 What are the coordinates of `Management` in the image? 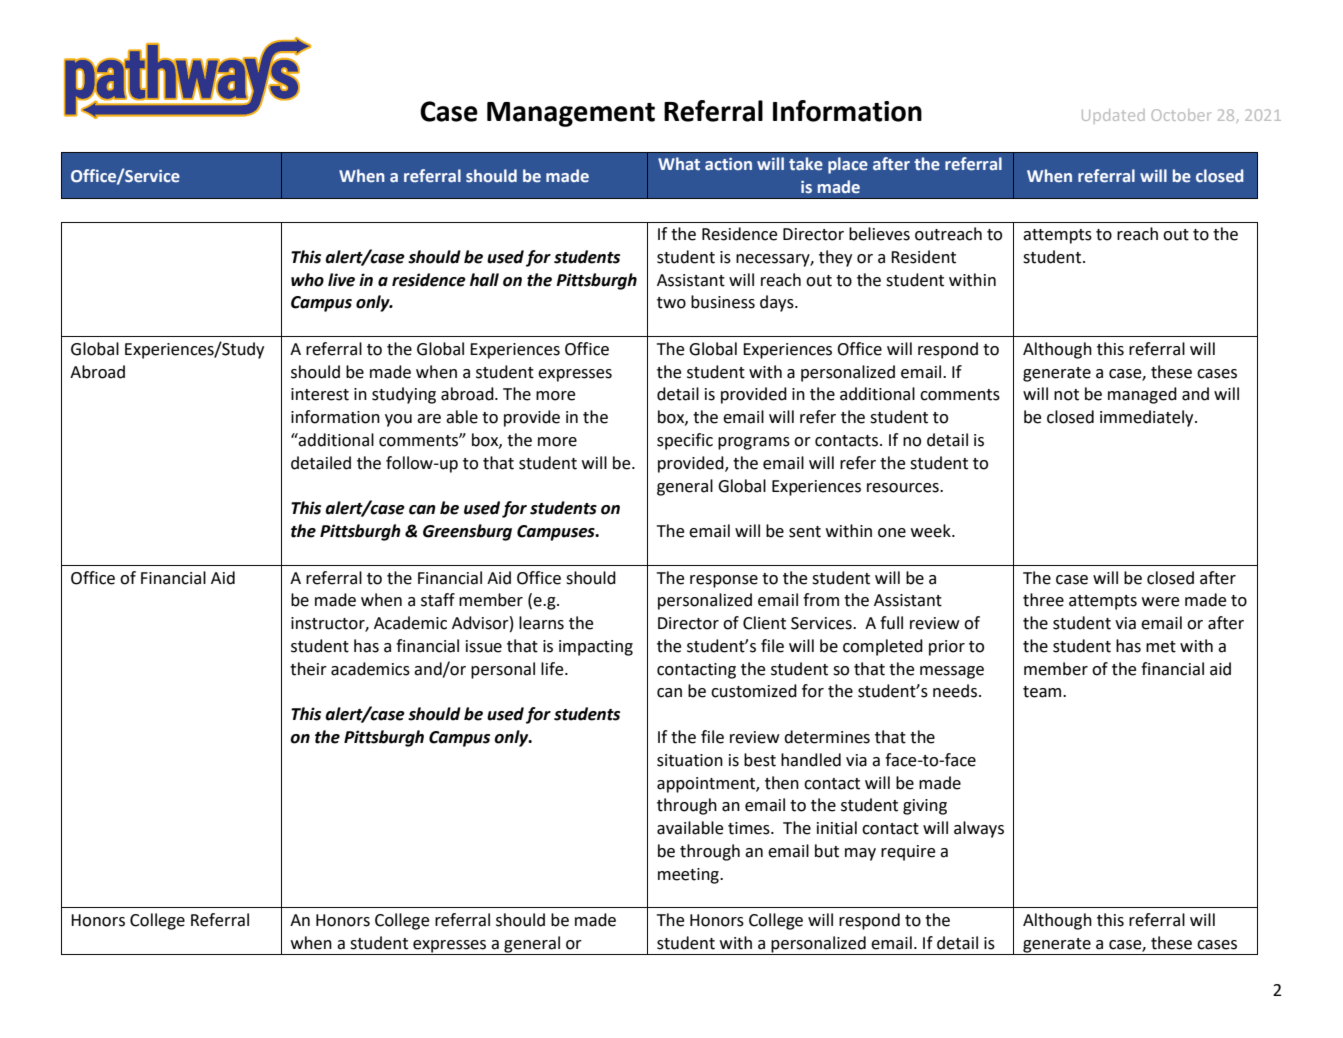 It's located at (571, 114).
